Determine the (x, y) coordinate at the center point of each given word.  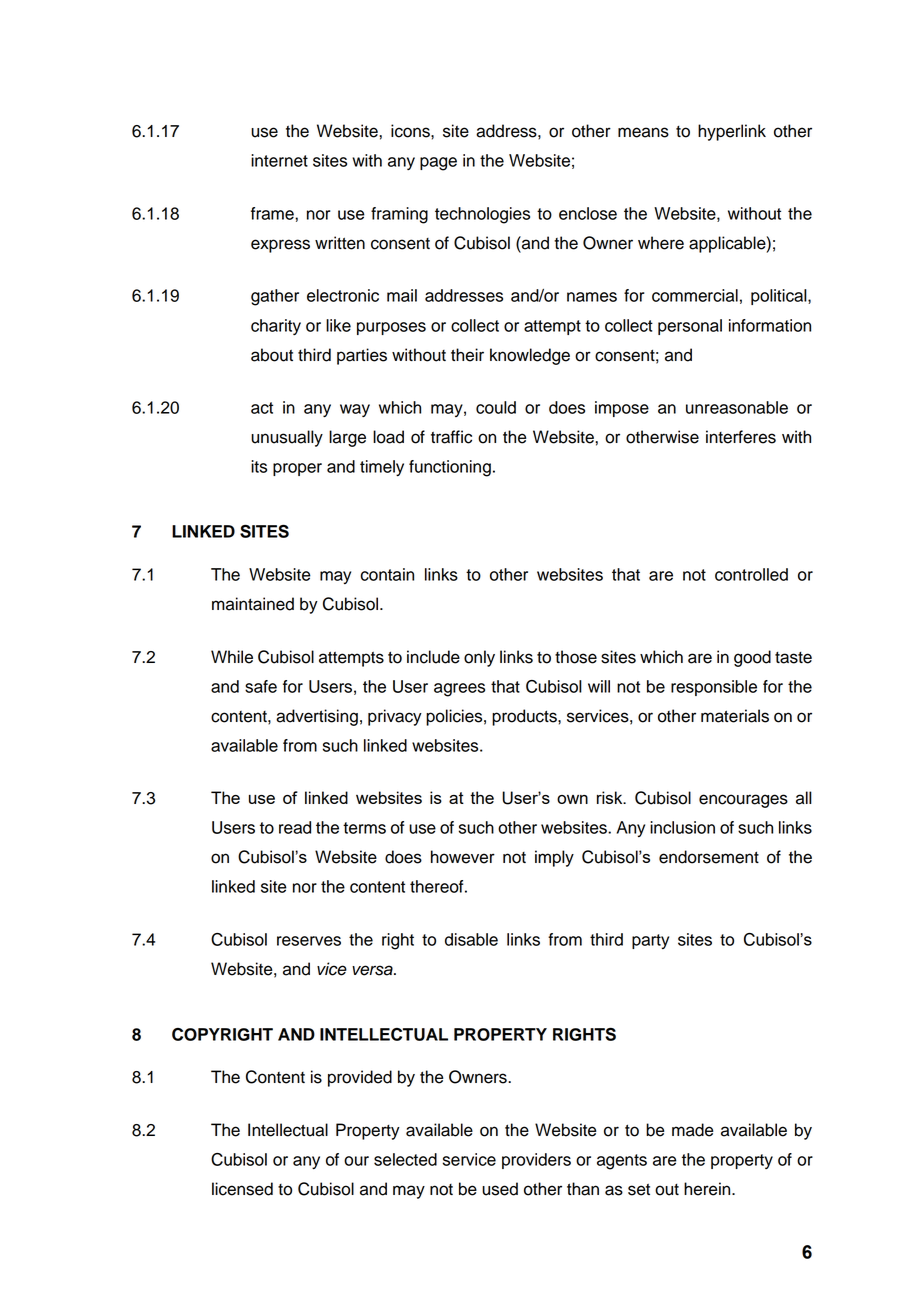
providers (536, 1161)
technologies (482, 215)
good (752, 658)
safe (261, 686)
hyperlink (732, 132)
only (479, 658)
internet (279, 160)
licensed (242, 1189)
